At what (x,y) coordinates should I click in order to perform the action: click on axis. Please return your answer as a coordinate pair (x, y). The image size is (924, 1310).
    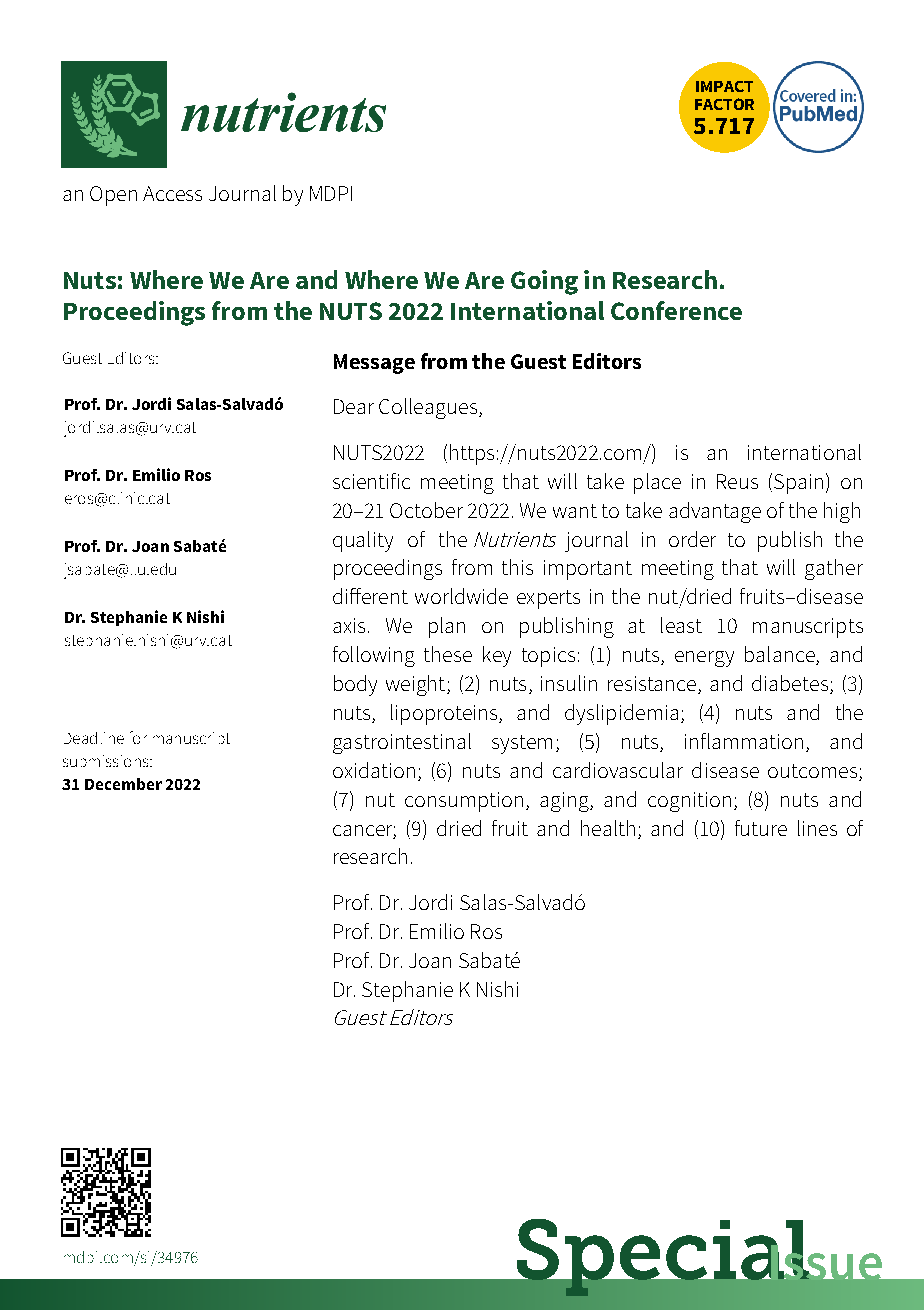
    Looking at the image, I should click on (349, 625).
